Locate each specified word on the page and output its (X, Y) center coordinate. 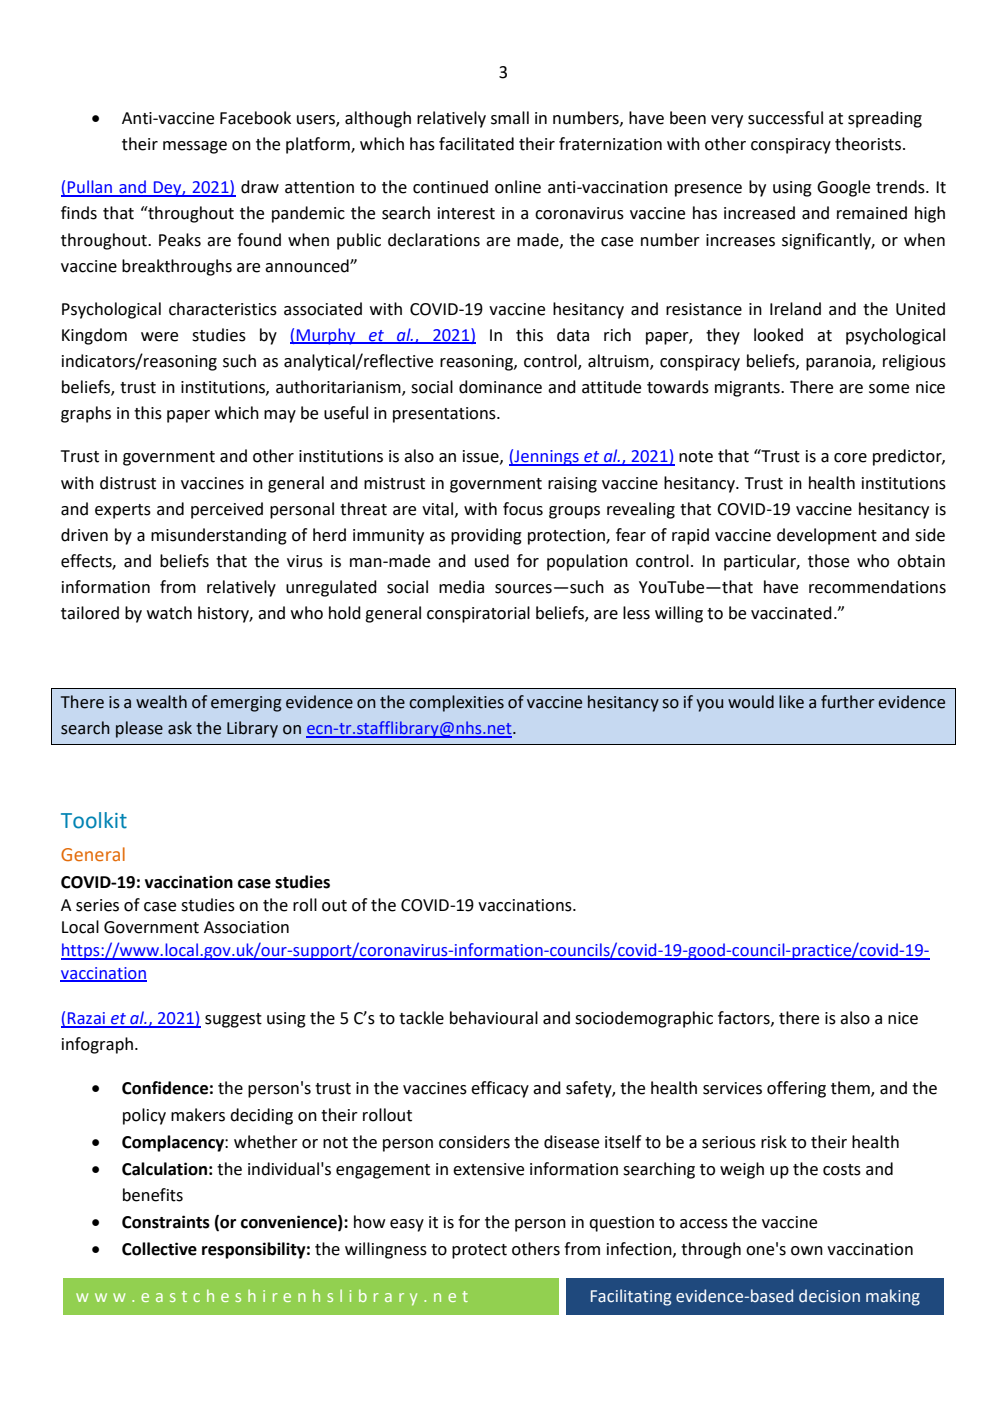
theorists (869, 144)
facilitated (476, 144)
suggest (233, 1020)
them (851, 1089)
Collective (159, 1249)
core (850, 458)
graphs (86, 414)
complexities (456, 703)
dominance (500, 387)
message (195, 147)
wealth (161, 702)
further (848, 702)
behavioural (494, 1018)
